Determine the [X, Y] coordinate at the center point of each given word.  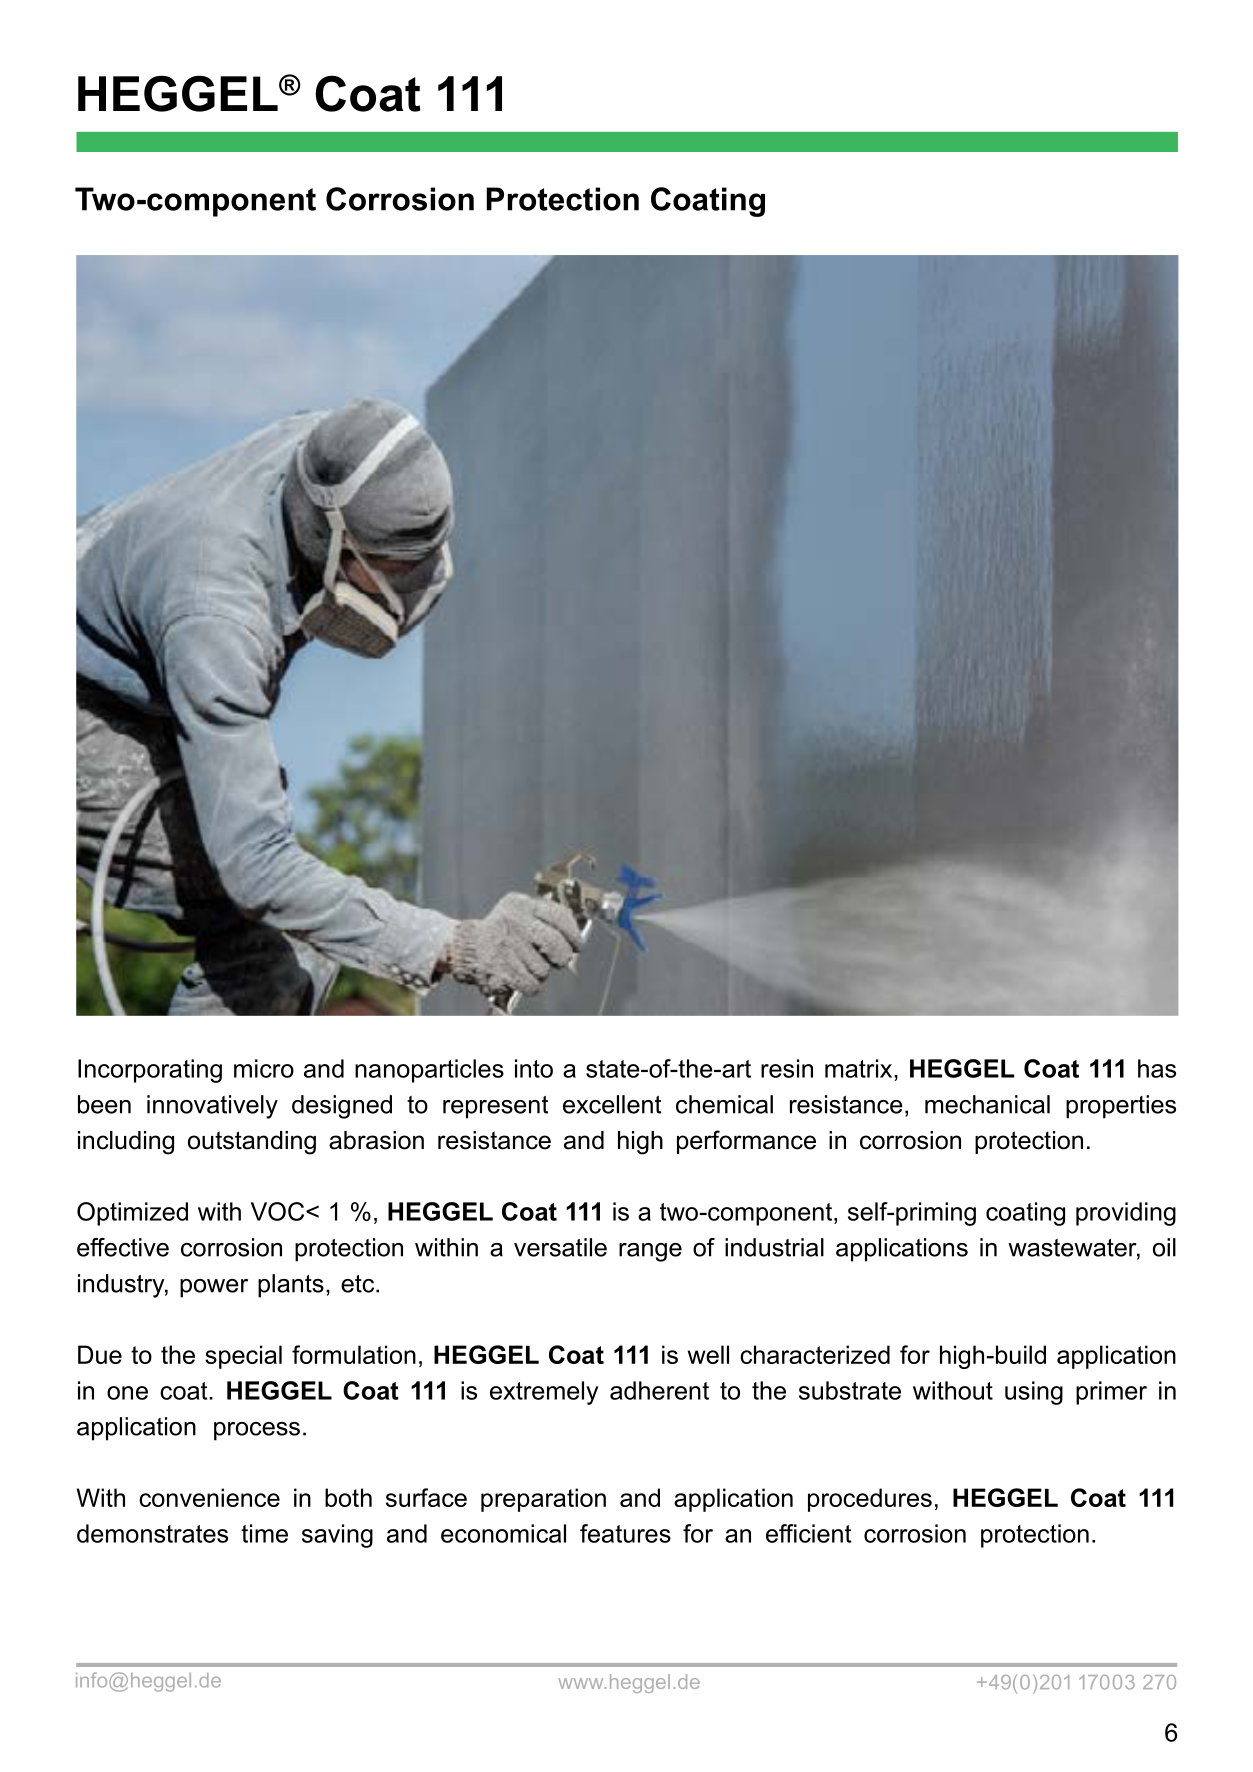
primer [1111, 1393]
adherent [659, 1390]
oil [1164, 1247]
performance [746, 1142]
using [1034, 1393]
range [650, 1252]
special [243, 1357]
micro [264, 1068]
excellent [612, 1104]
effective [123, 1247]
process [257, 1431]
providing [1126, 1214]
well [708, 1354]
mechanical [987, 1104]
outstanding [252, 1143]
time [264, 1533]
